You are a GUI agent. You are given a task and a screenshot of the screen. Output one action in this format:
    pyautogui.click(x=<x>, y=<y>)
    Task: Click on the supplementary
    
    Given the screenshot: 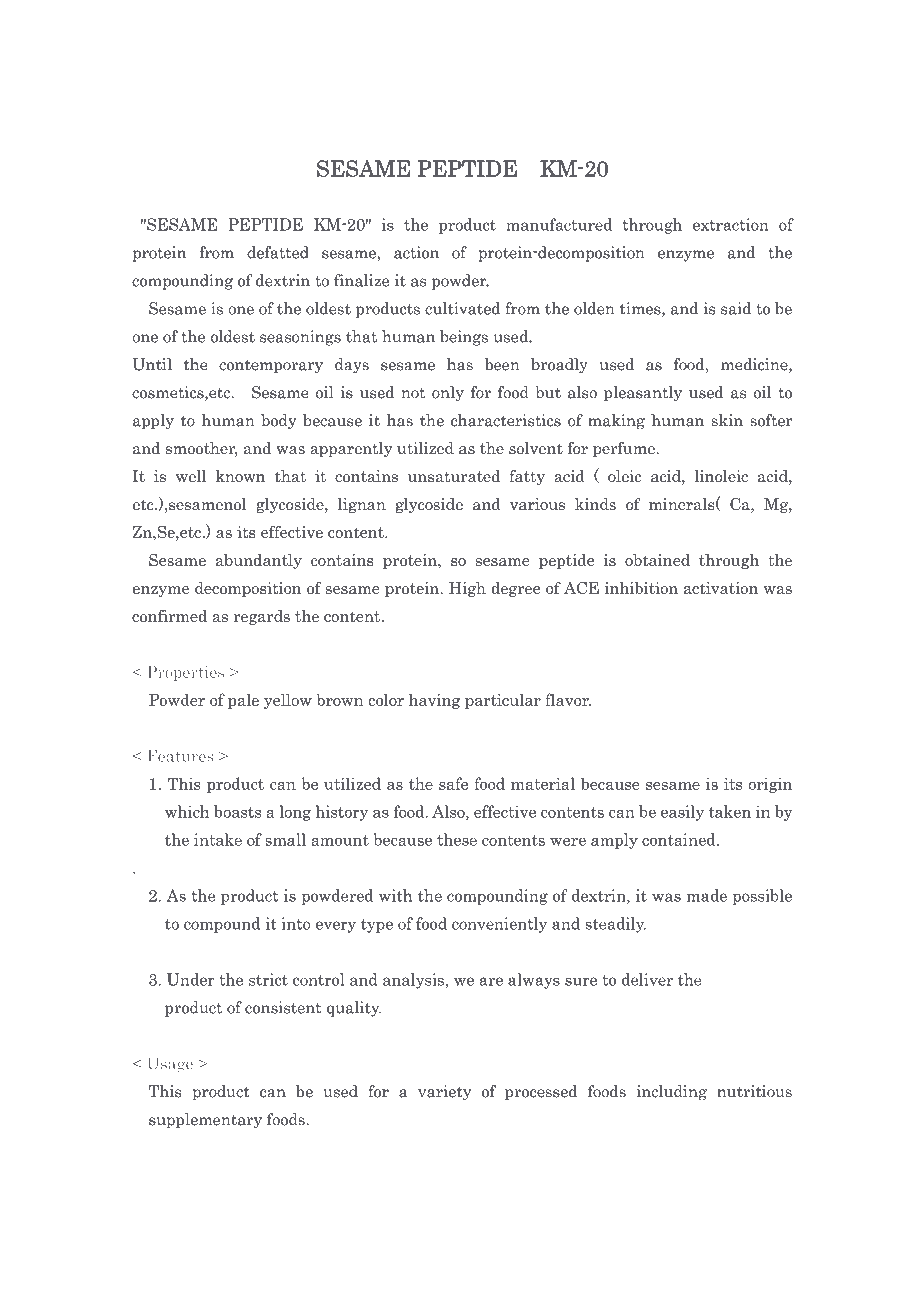 What is the action you would take?
    pyautogui.click(x=205, y=1121)
